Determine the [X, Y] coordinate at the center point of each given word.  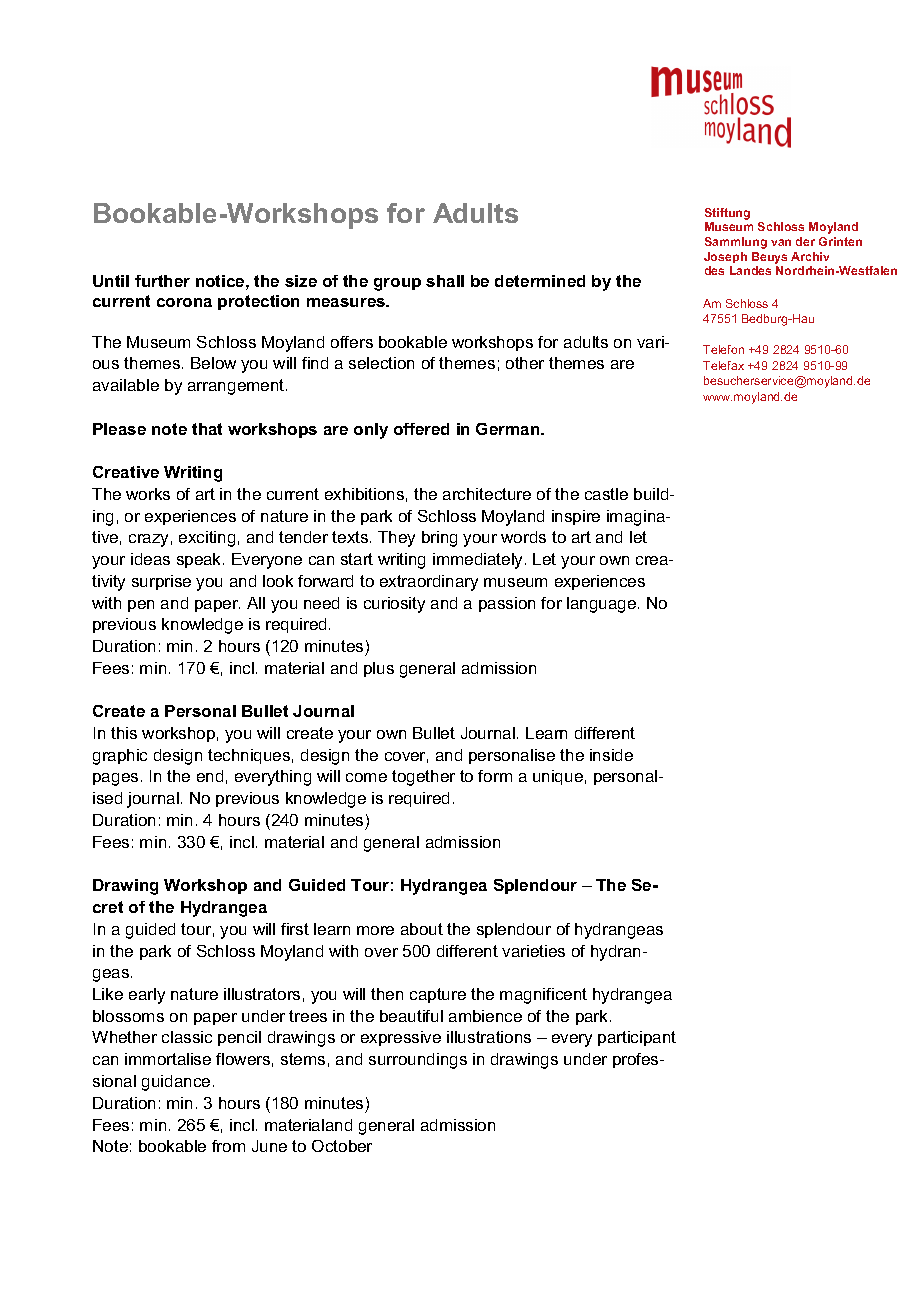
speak [200, 560]
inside [611, 755]
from [228, 1146]
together [423, 778]
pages [115, 779]
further [162, 281]
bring [439, 539]
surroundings [418, 1061]
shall [445, 281]
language [603, 605]
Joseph [725, 257]
